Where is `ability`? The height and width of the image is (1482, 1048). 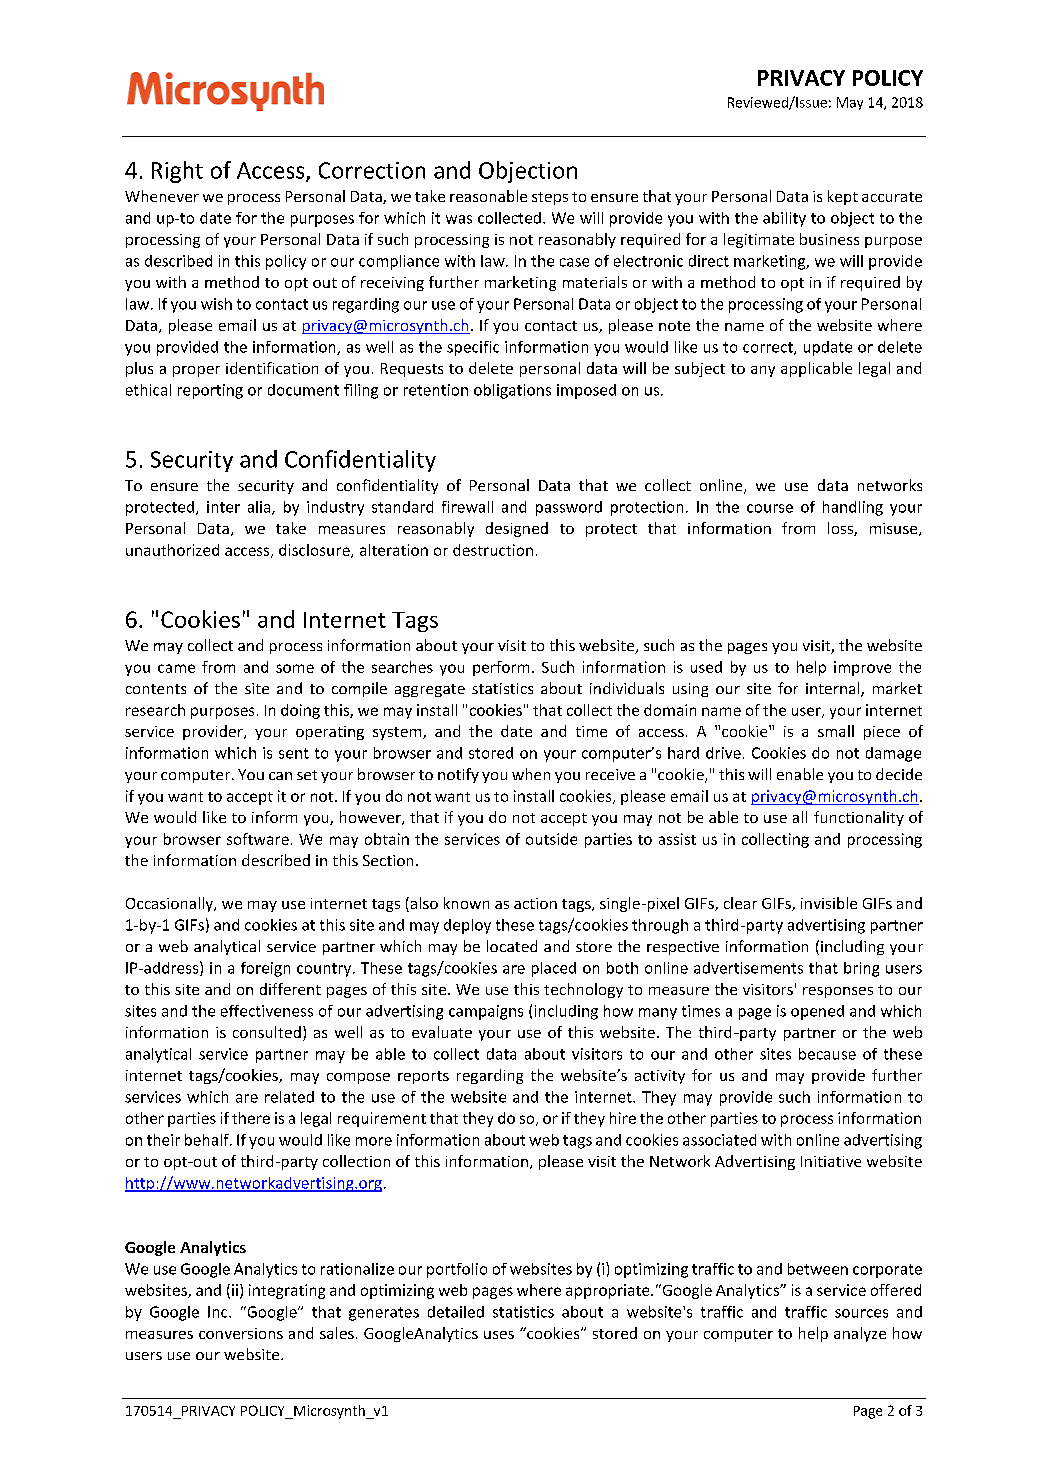
ability is located at coordinates (784, 219).
